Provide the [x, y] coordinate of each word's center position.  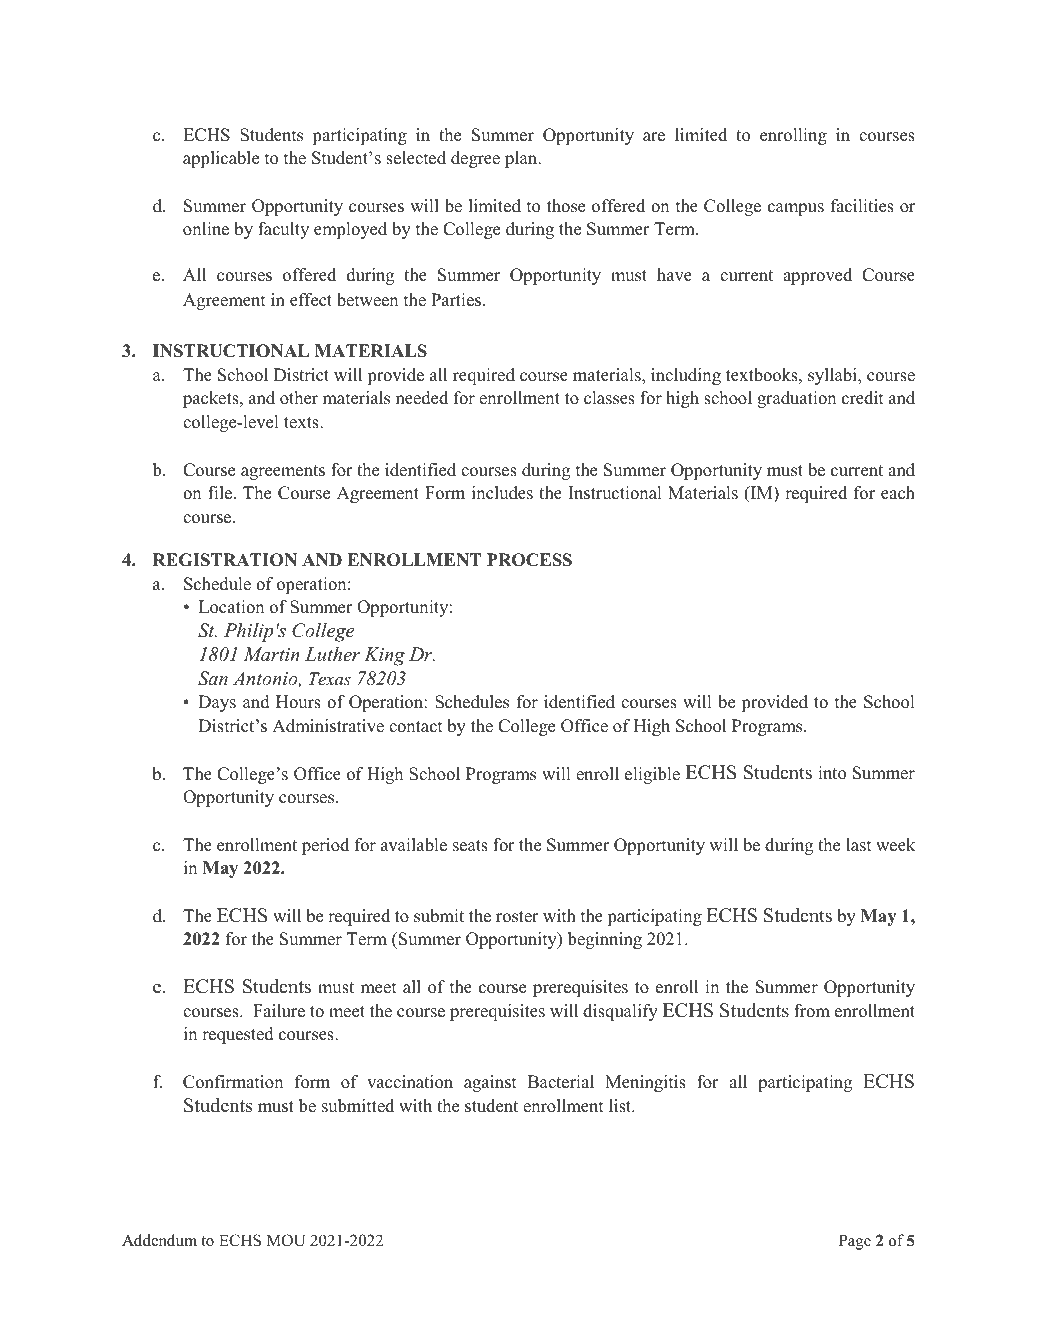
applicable [221, 159]
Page [855, 1242]
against [490, 1083]
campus [796, 209]
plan [522, 159]
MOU [286, 1240]
